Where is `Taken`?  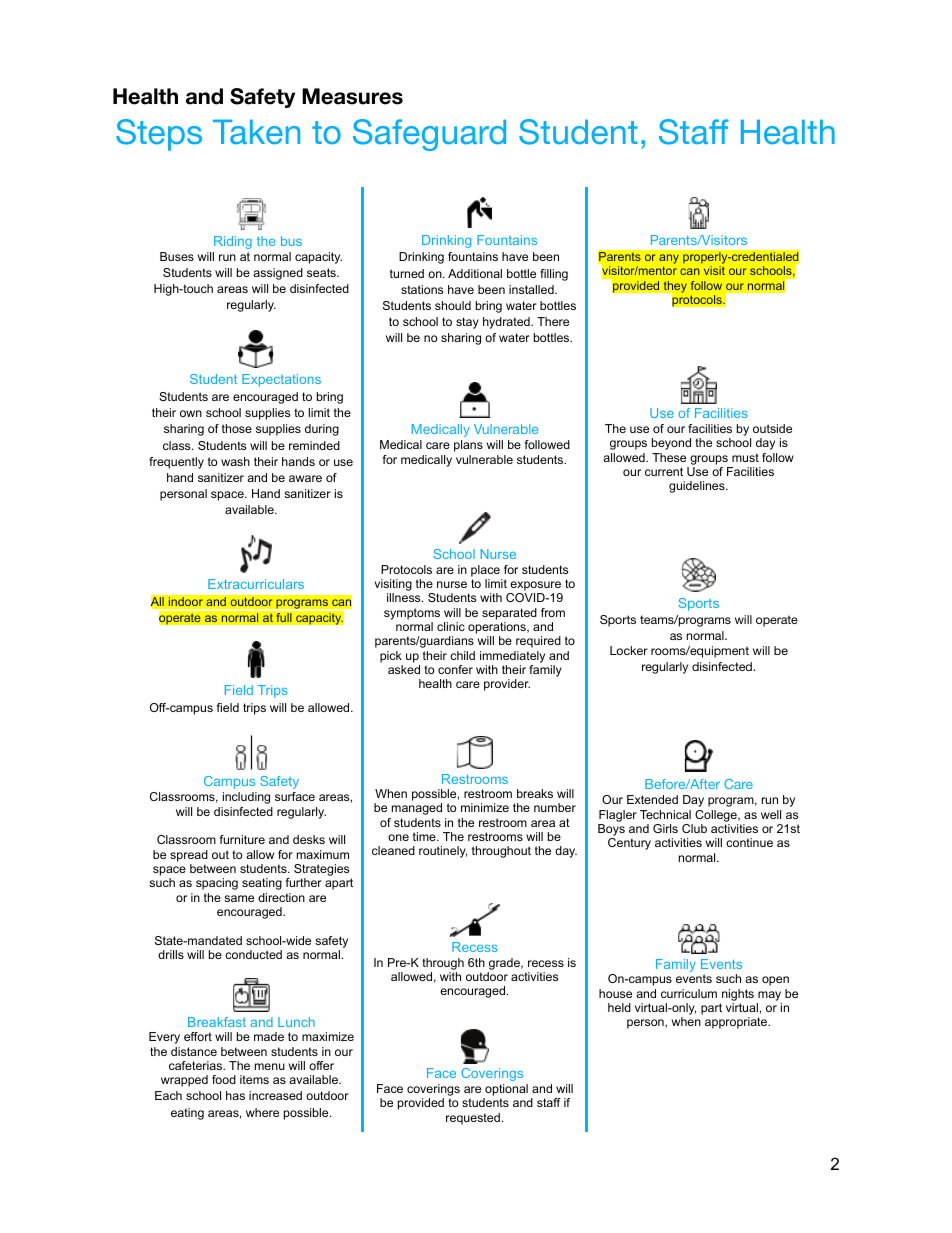 Taken is located at coordinates (256, 131).
